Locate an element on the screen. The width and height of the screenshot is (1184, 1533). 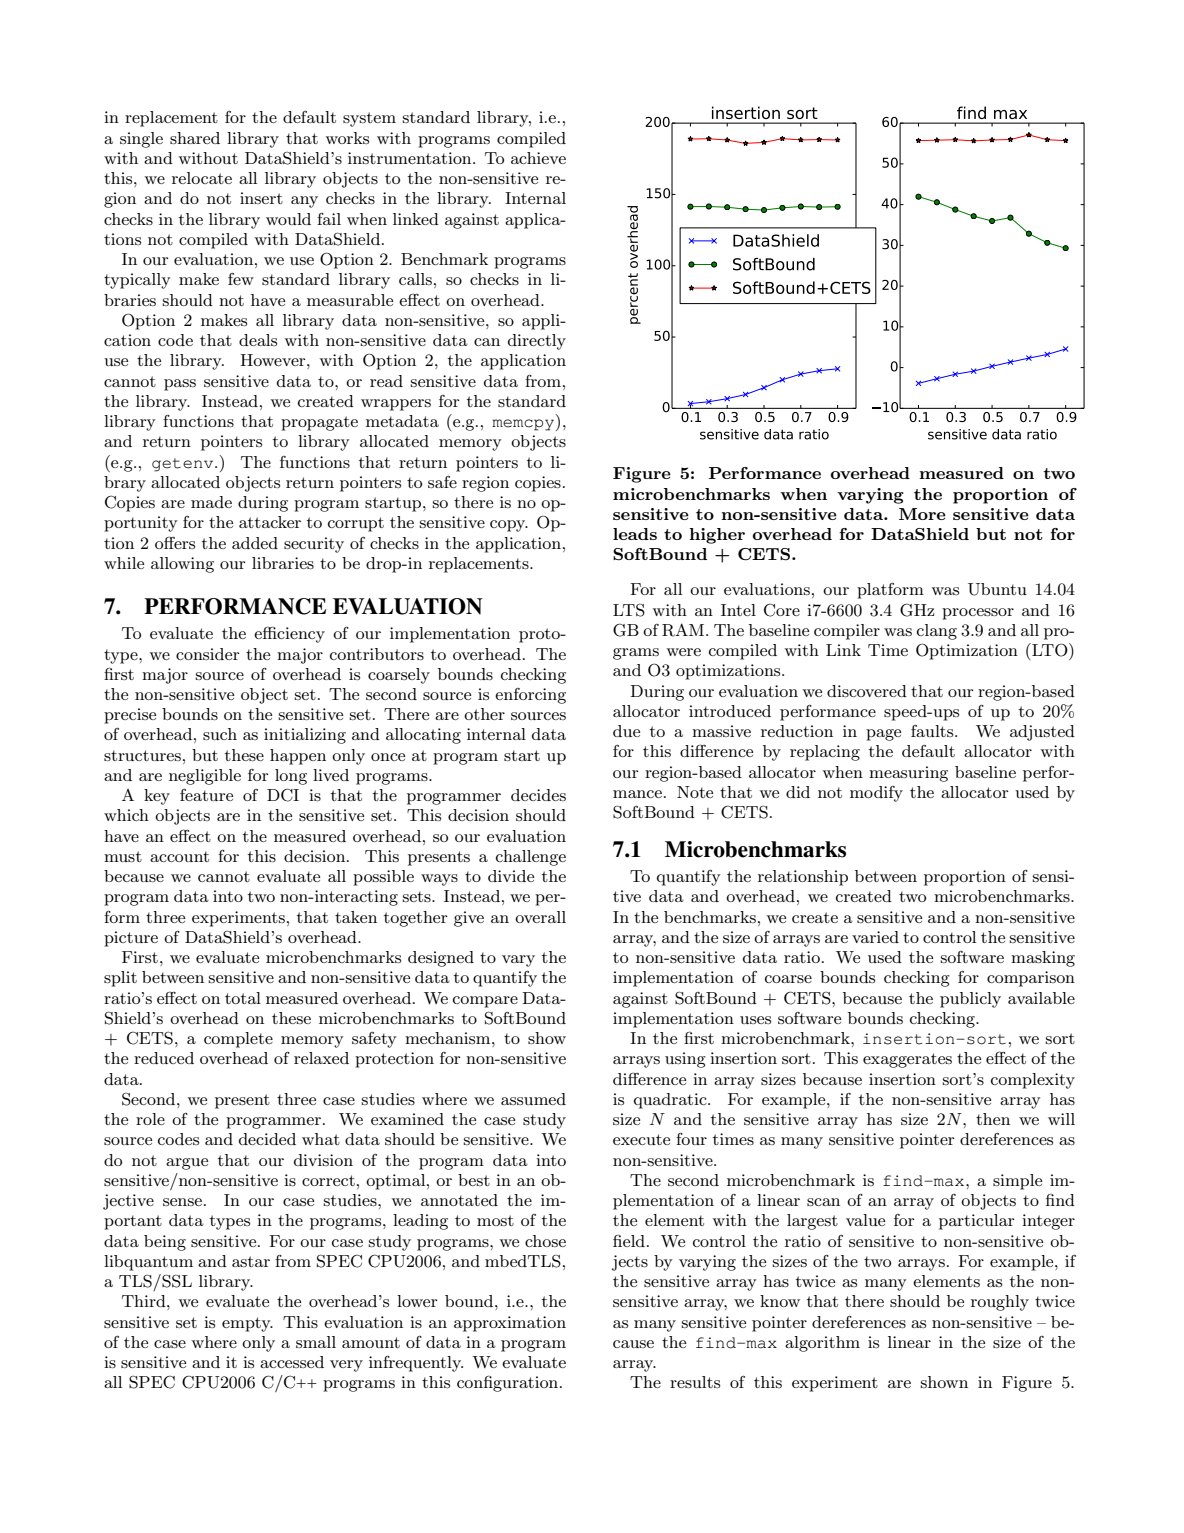
varied is located at coordinates (875, 937).
